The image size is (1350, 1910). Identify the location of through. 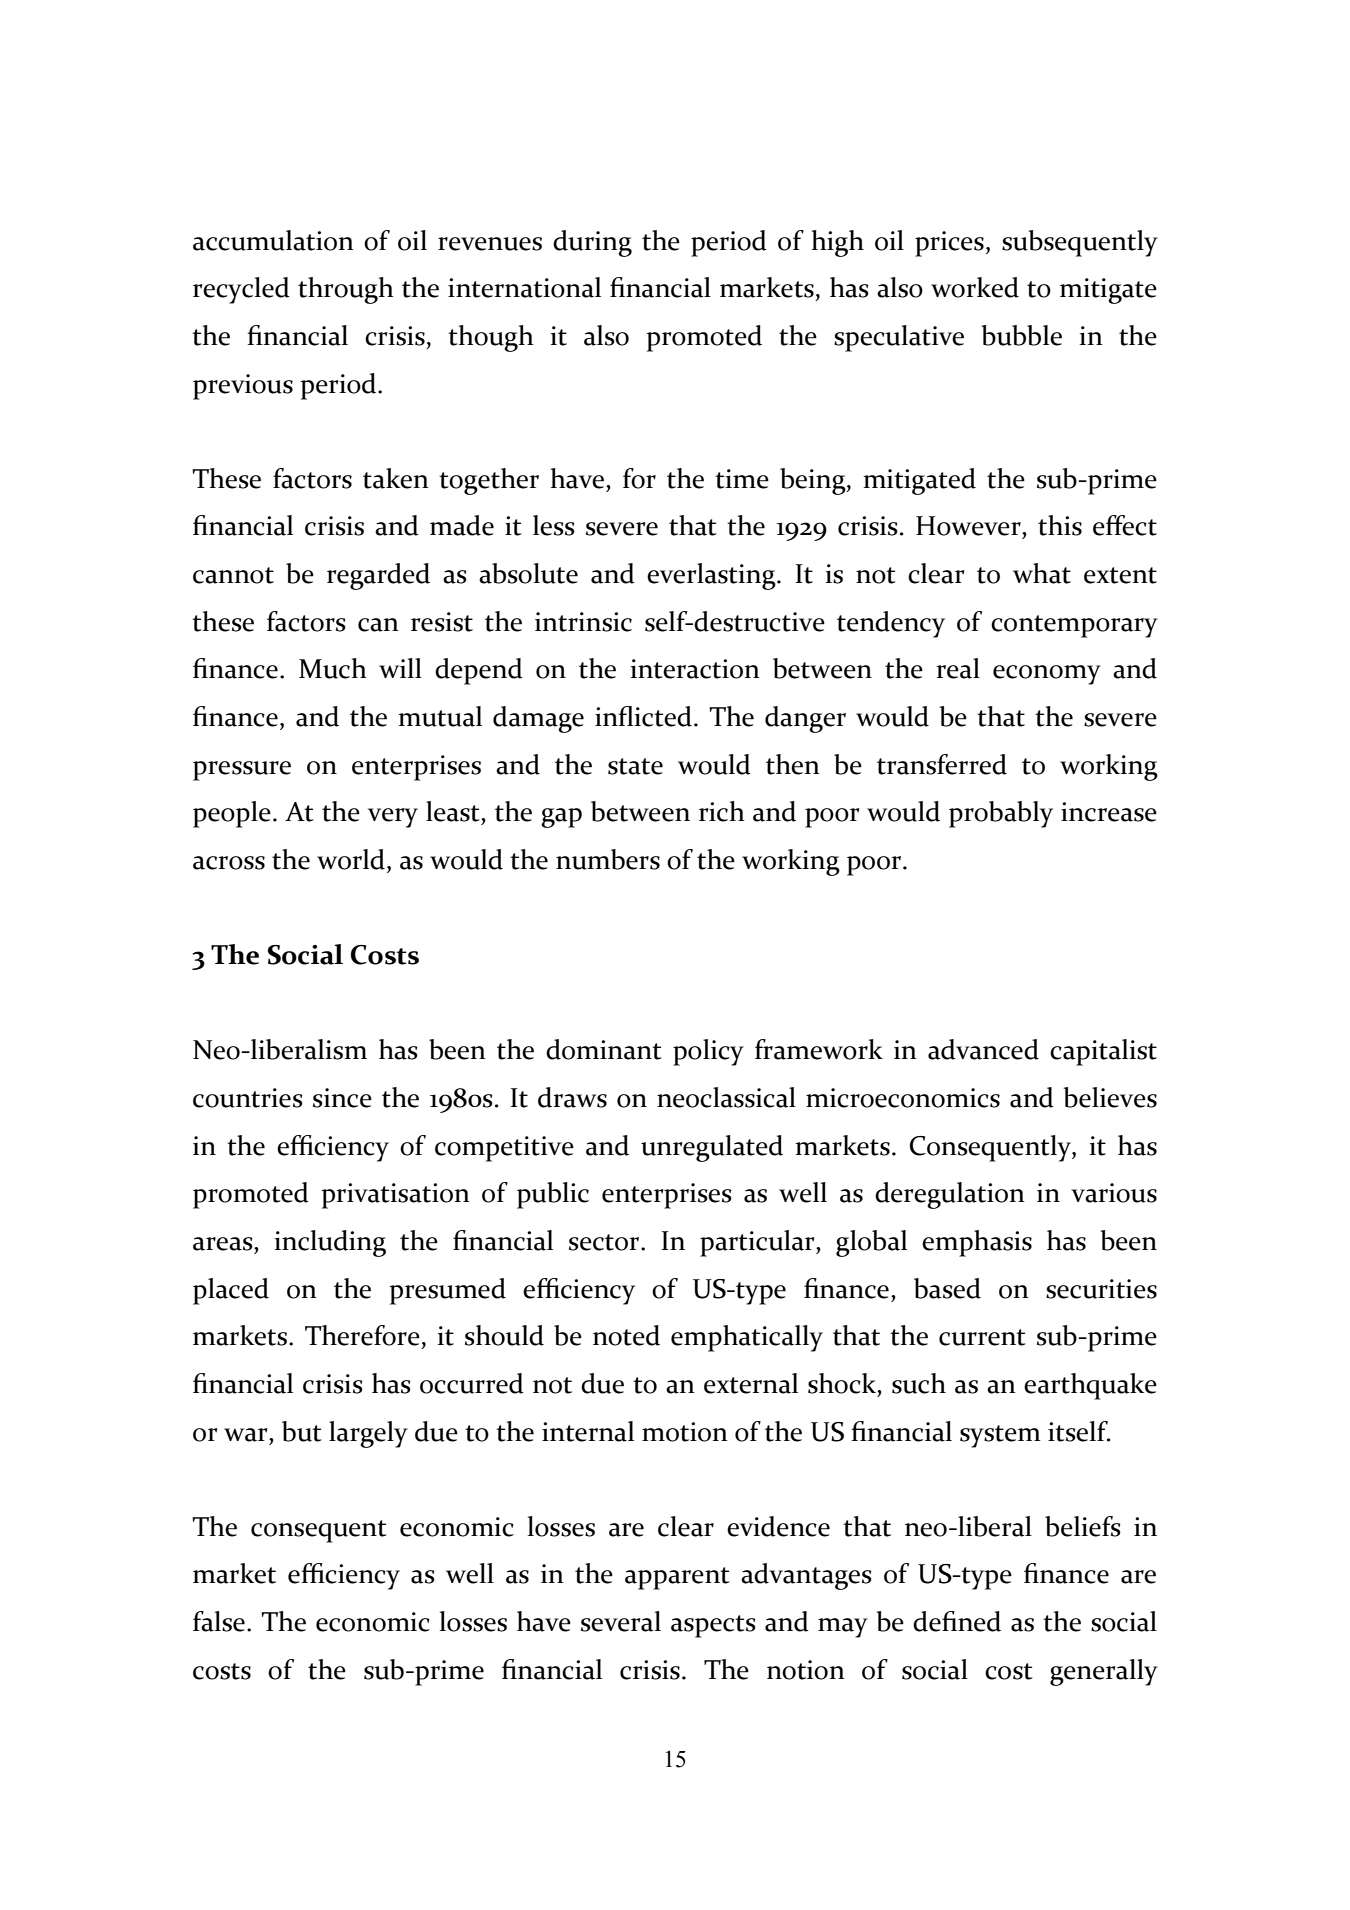
(346, 290).
